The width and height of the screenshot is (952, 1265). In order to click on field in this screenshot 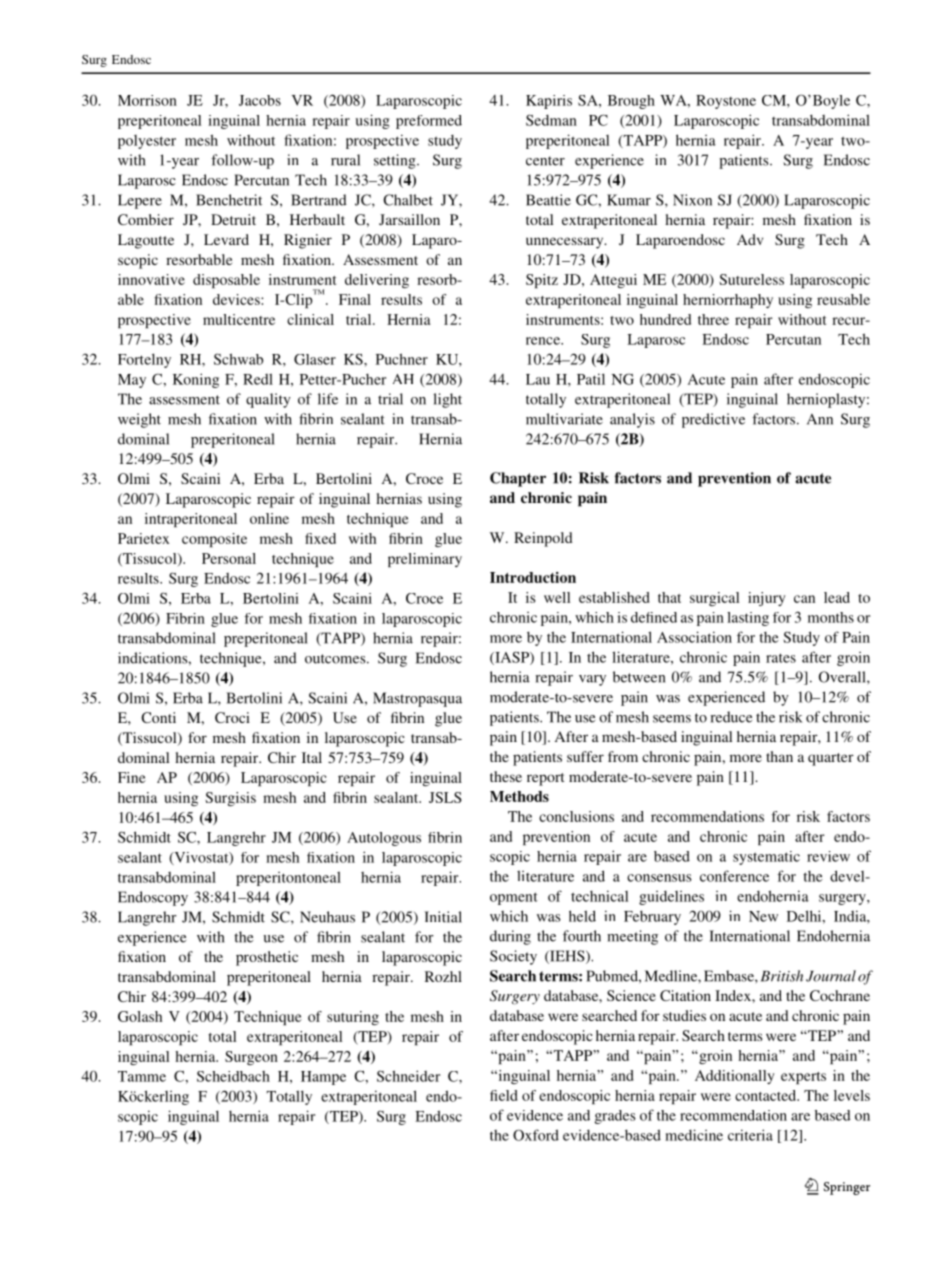, I will do `click(503, 1095)`.
